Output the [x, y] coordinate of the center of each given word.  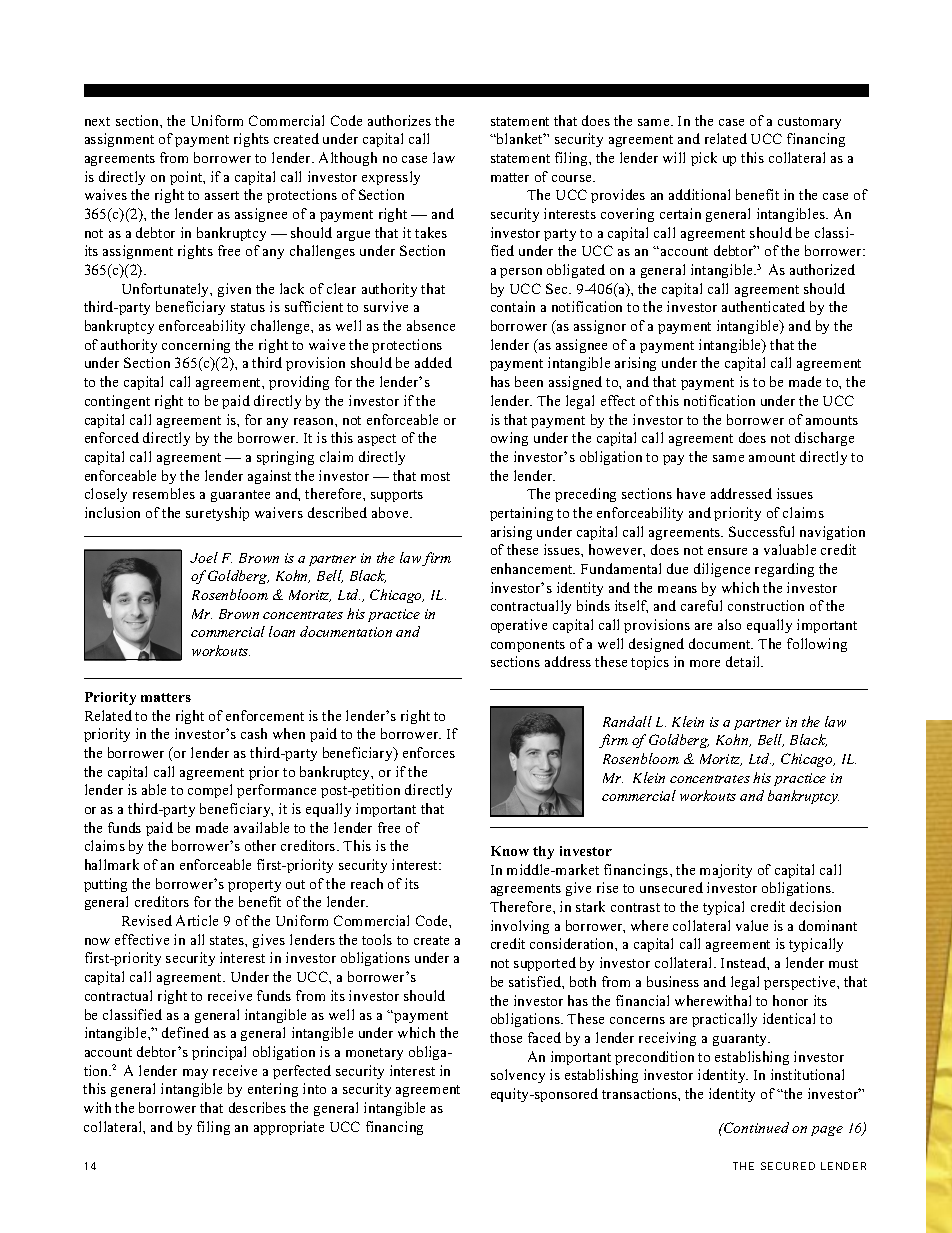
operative [519, 626]
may [195, 1074]
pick [704, 159]
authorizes [399, 120]
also [729, 624]
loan [282, 631]
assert [222, 195]
